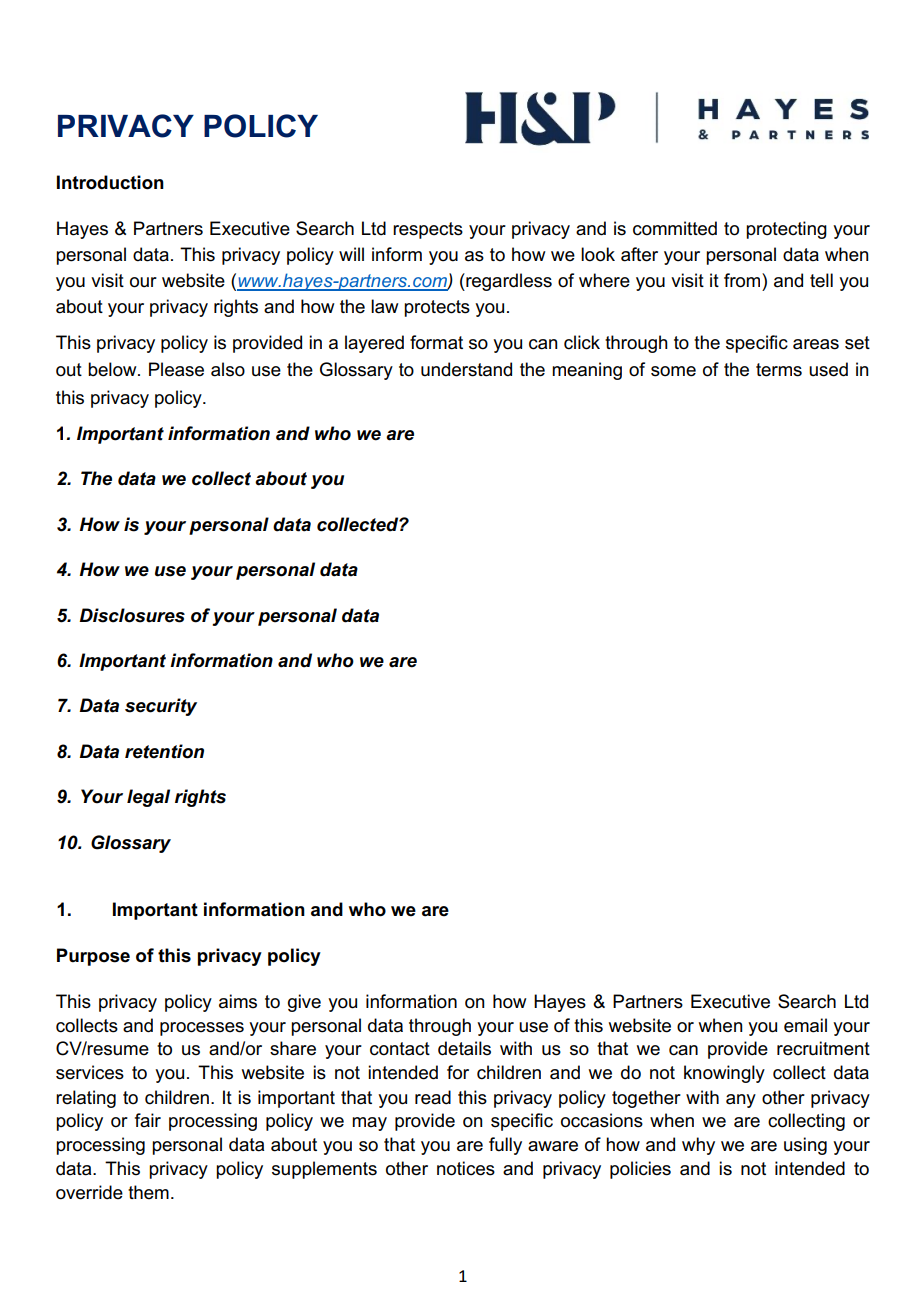 The height and width of the screenshot is (1308, 924). What do you see at coordinates (805, 1146) in the screenshot?
I see `using` at bounding box center [805, 1146].
